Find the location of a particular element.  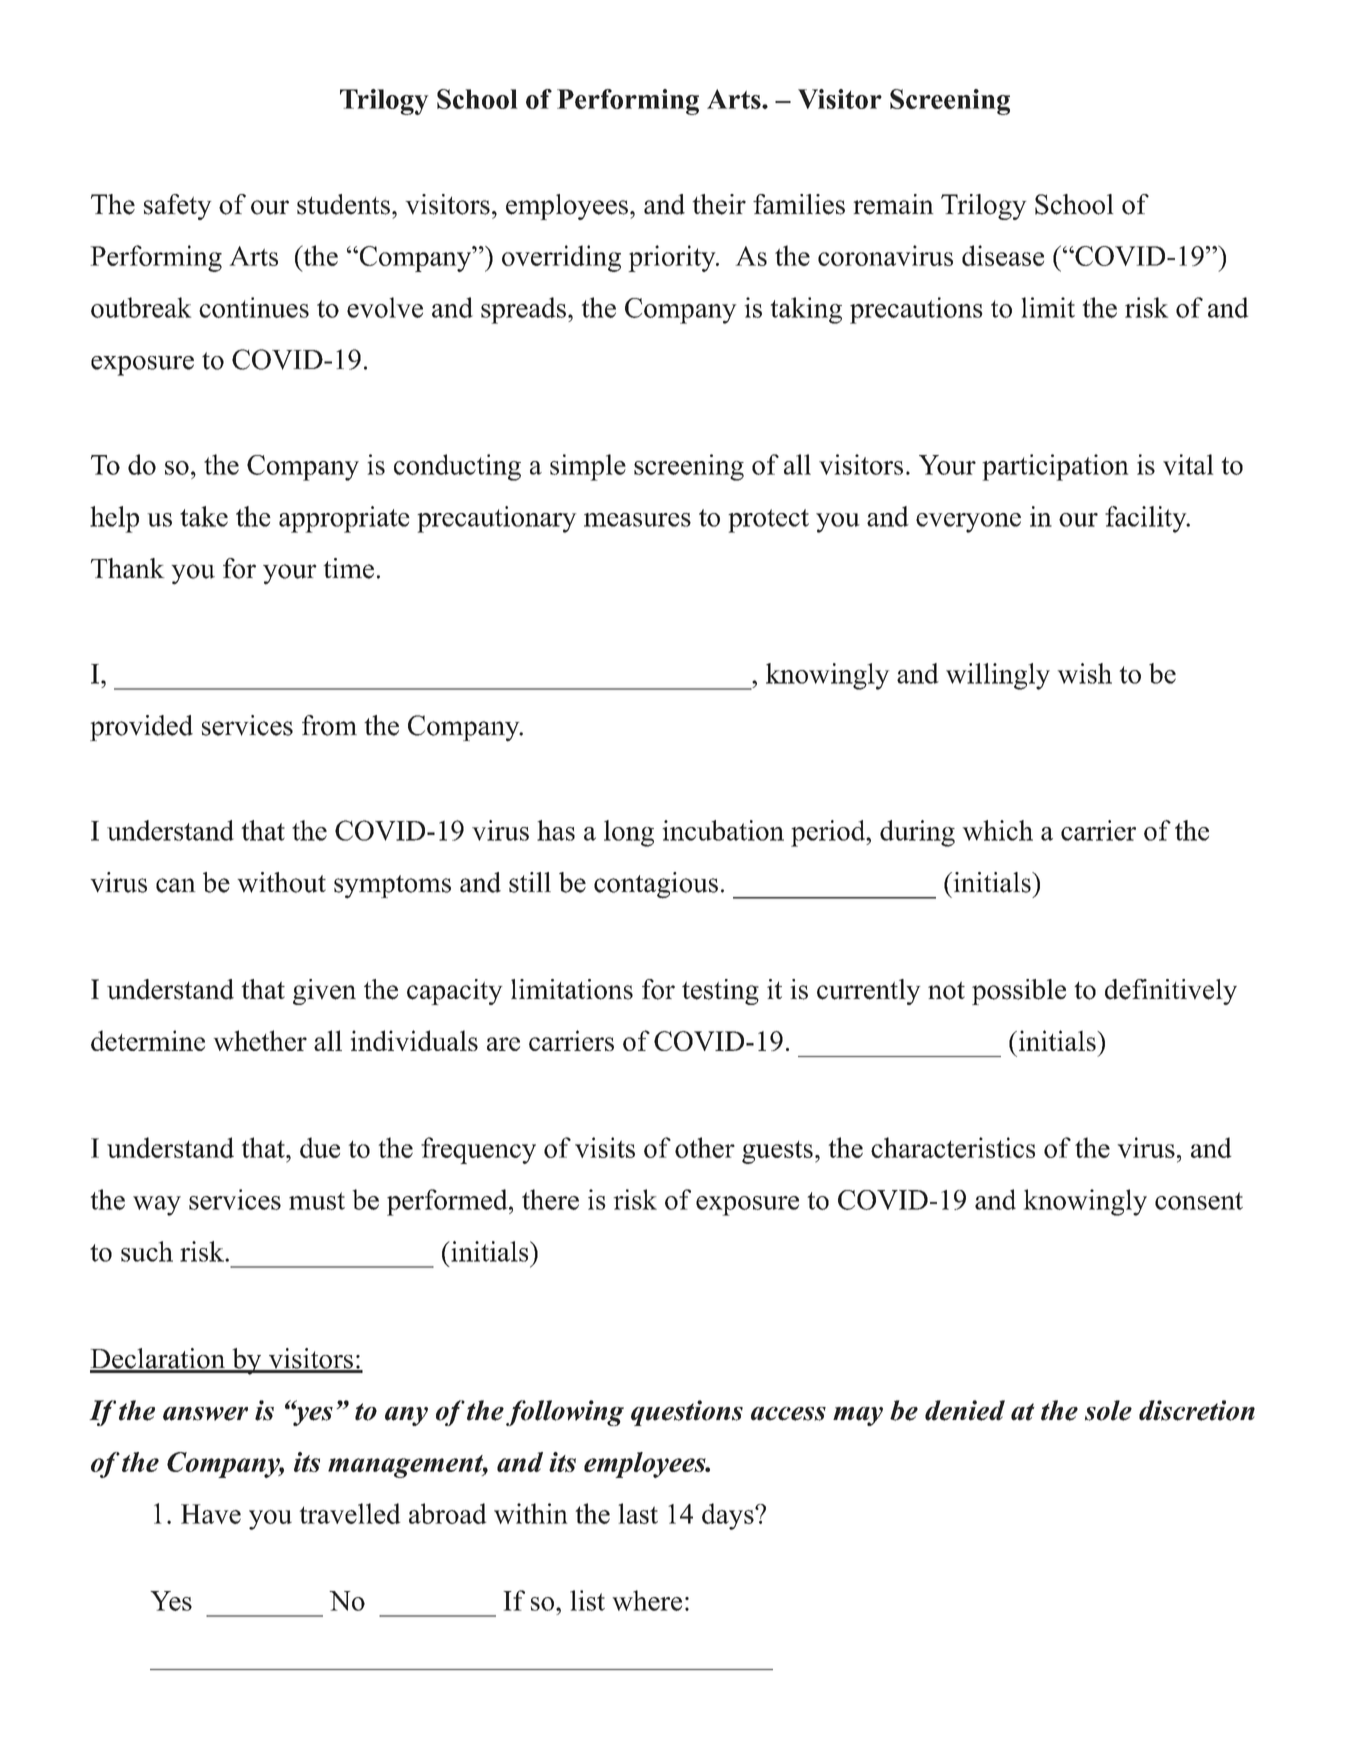

from is located at coordinates (329, 725).
